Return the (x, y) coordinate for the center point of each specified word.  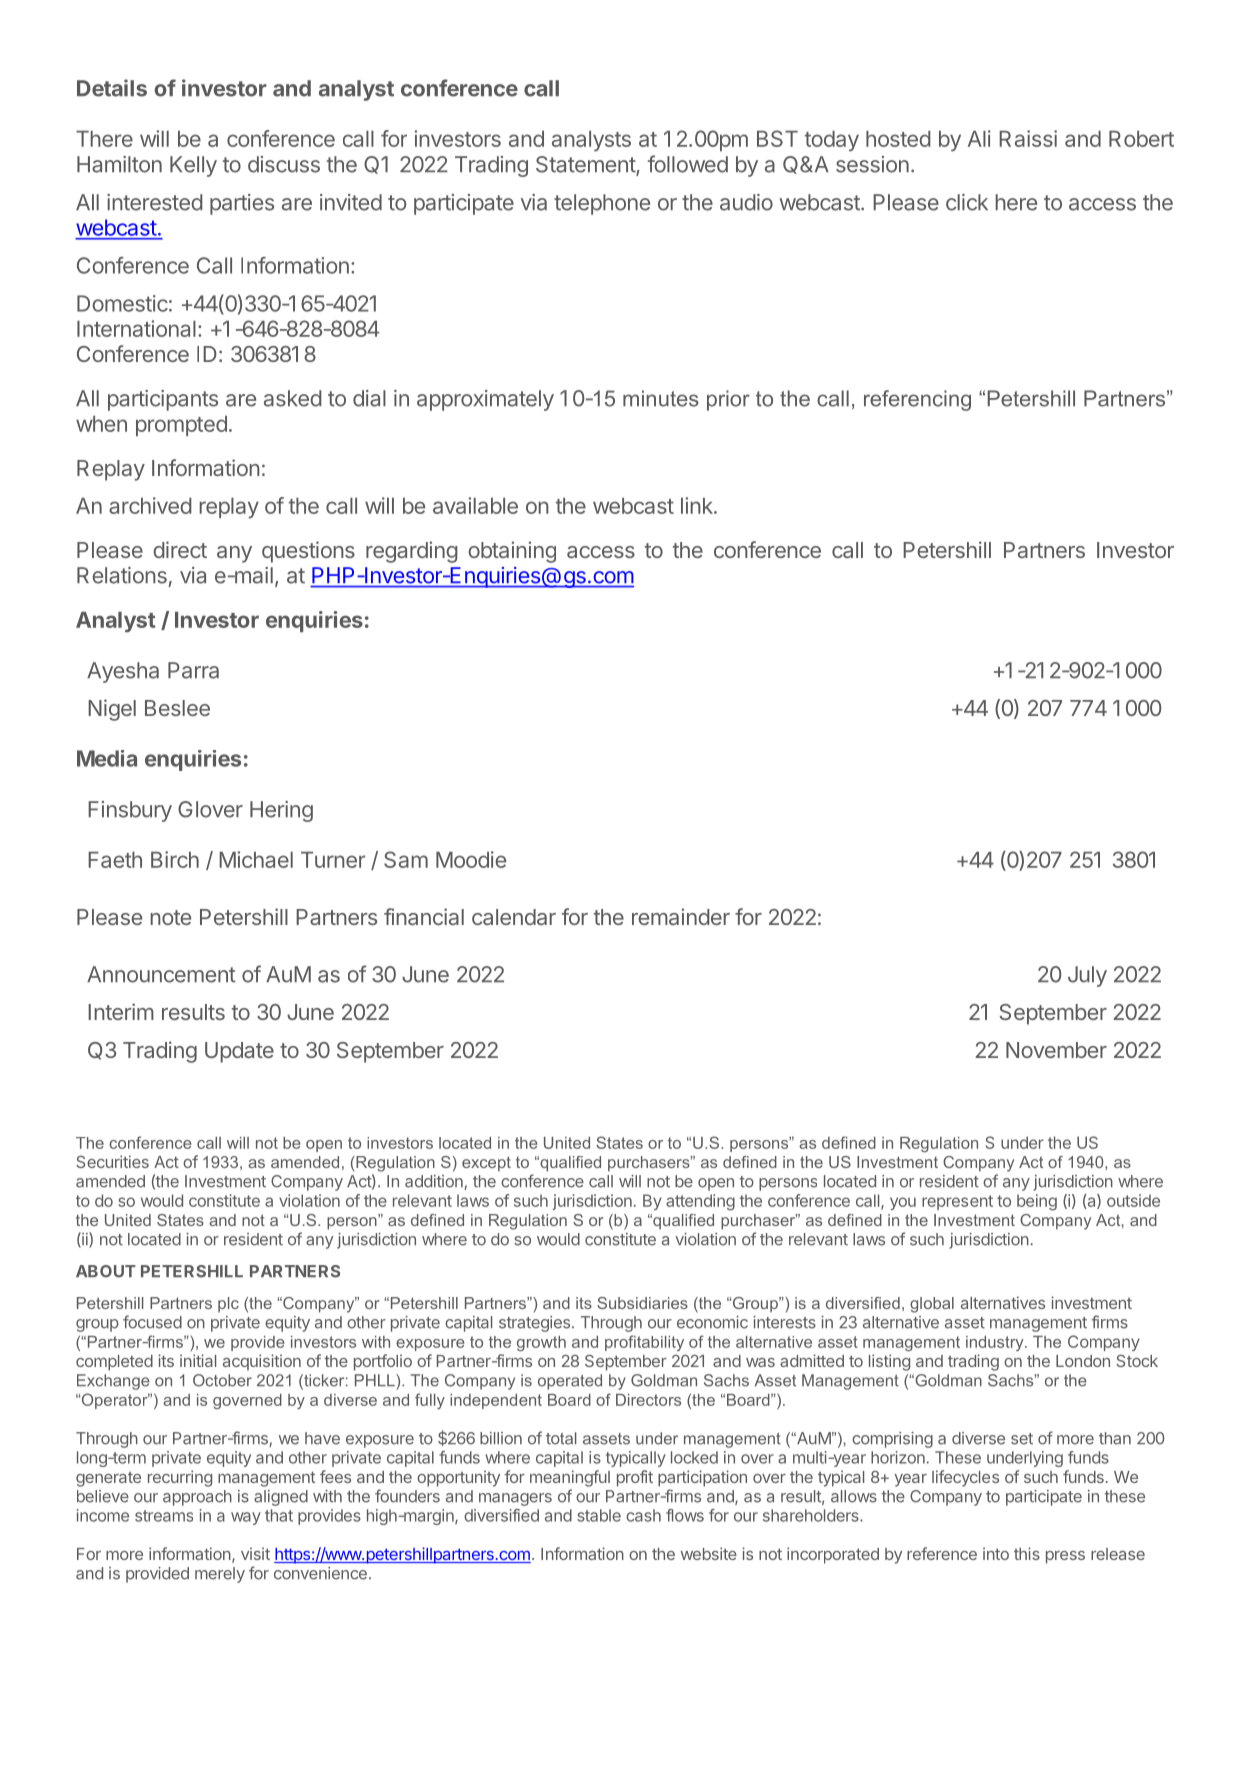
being (1037, 1202)
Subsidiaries (642, 1303)
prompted (181, 426)
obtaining (512, 552)
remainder (681, 916)
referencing (917, 400)
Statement (586, 165)
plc (228, 1304)
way (246, 1518)
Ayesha (123, 672)
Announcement (161, 974)
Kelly (193, 166)
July (1087, 976)
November (1056, 1050)
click (967, 202)
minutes (661, 398)
